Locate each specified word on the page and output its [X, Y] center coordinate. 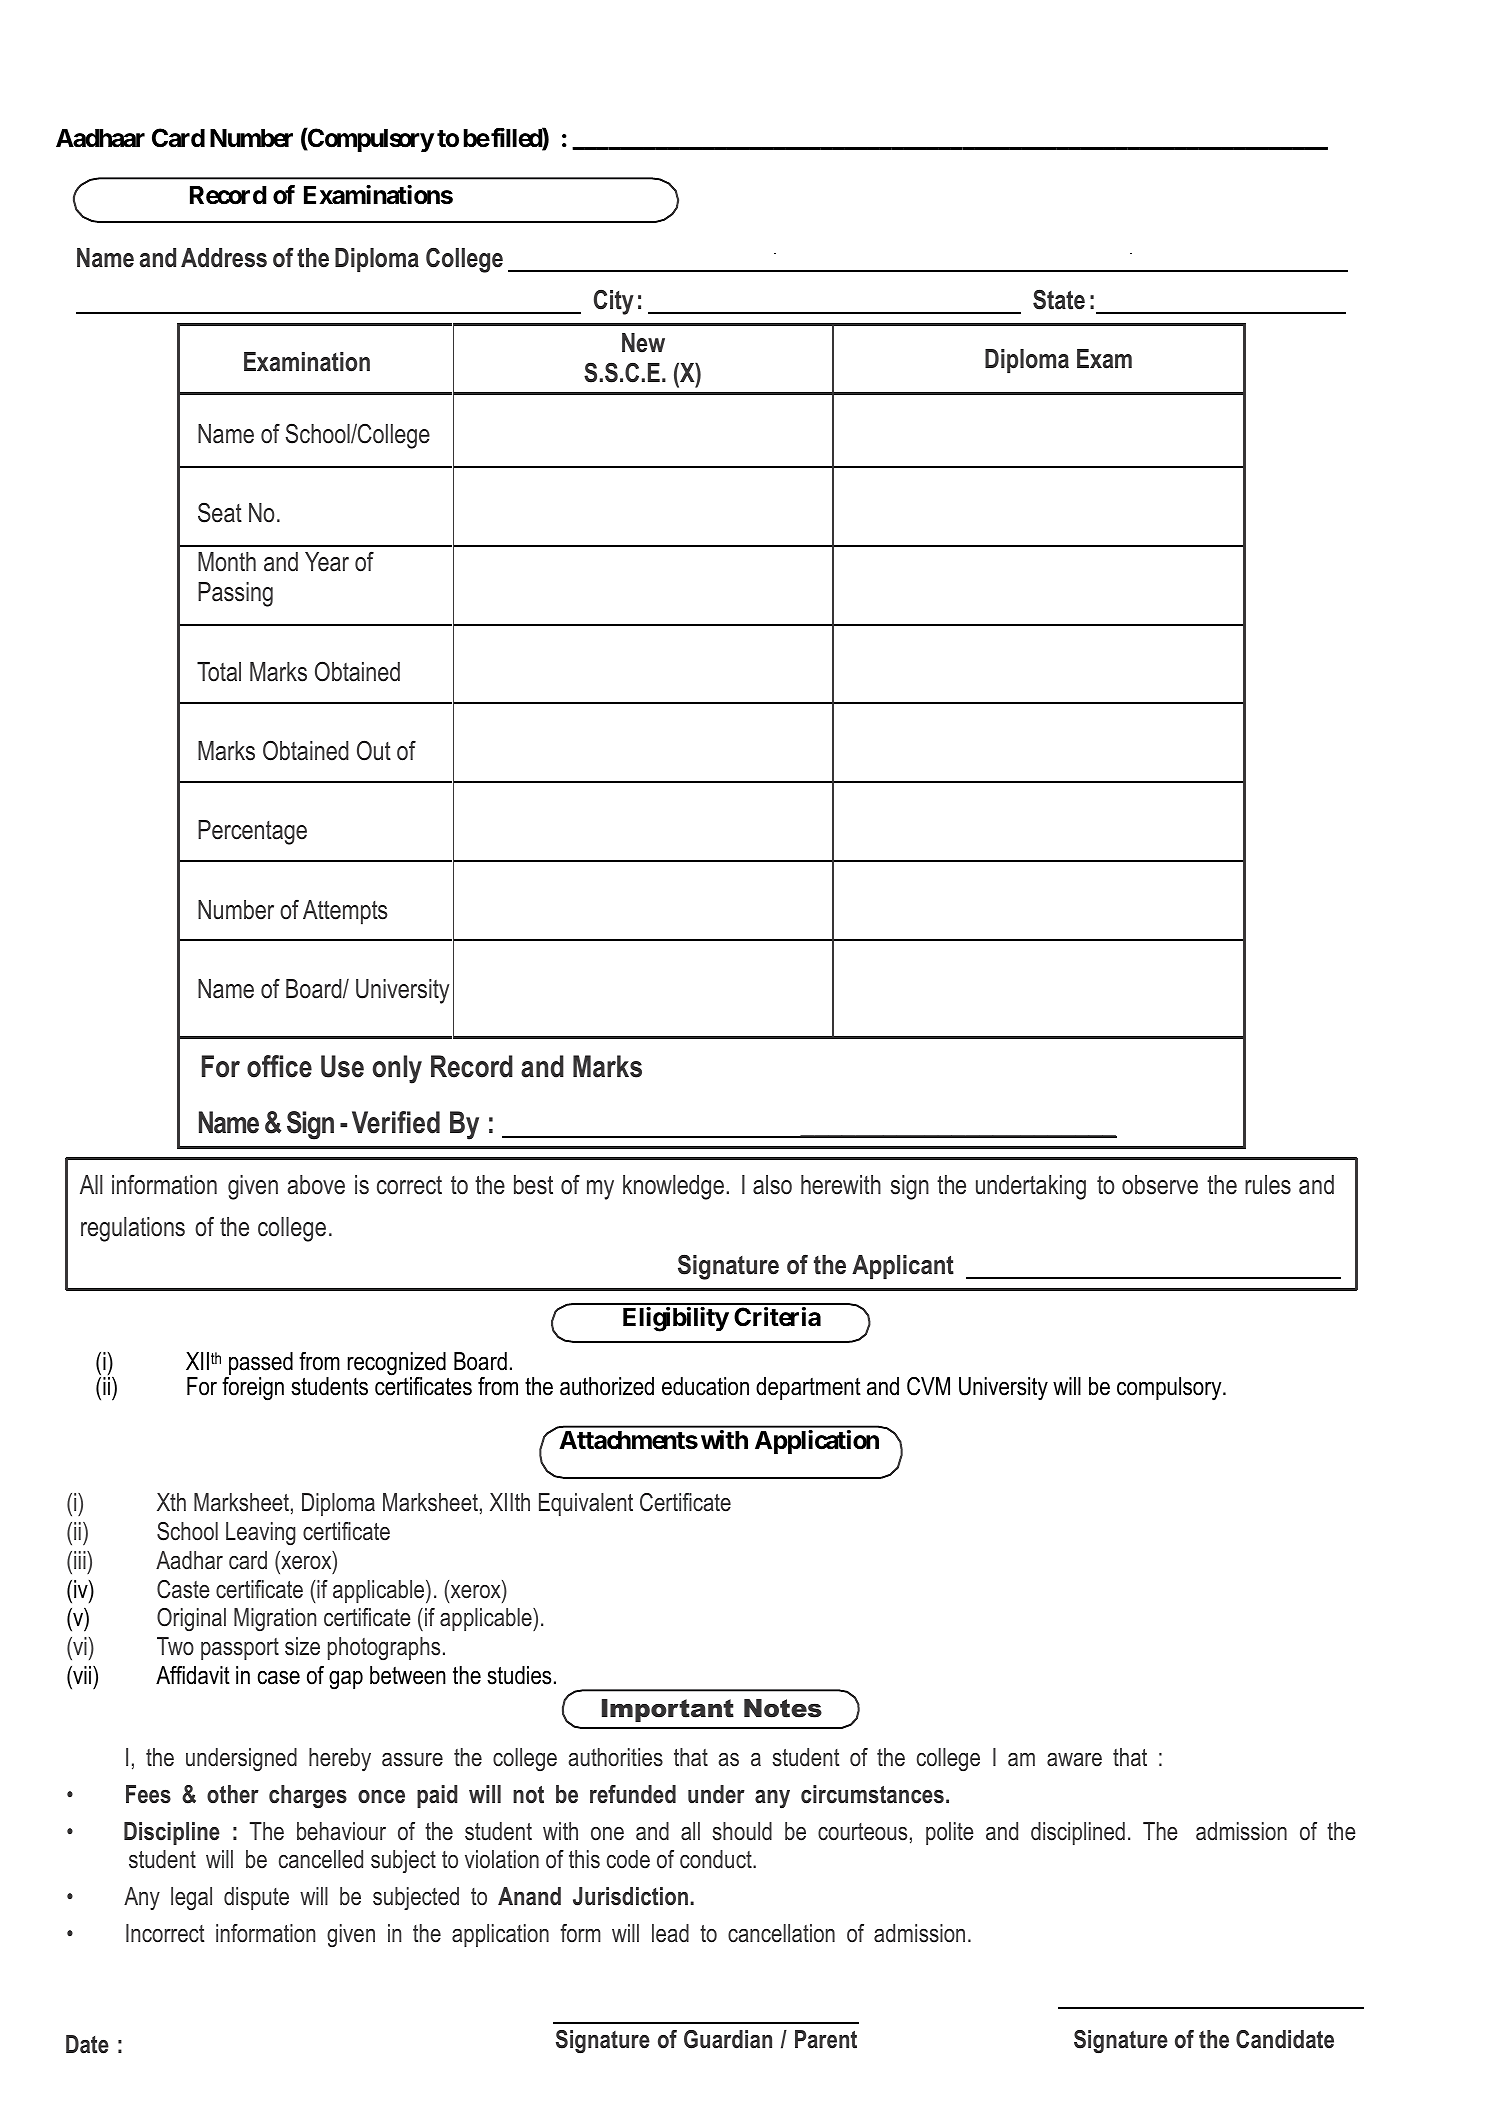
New [643, 343]
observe [1160, 1185]
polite [950, 1833]
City [614, 302]
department [808, 1388]
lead [670, 1933]
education [705, 1386]
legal [191, 1898]
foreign [253, 1389]
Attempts [345, 912]
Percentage [252, 832]
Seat [220, 513]
